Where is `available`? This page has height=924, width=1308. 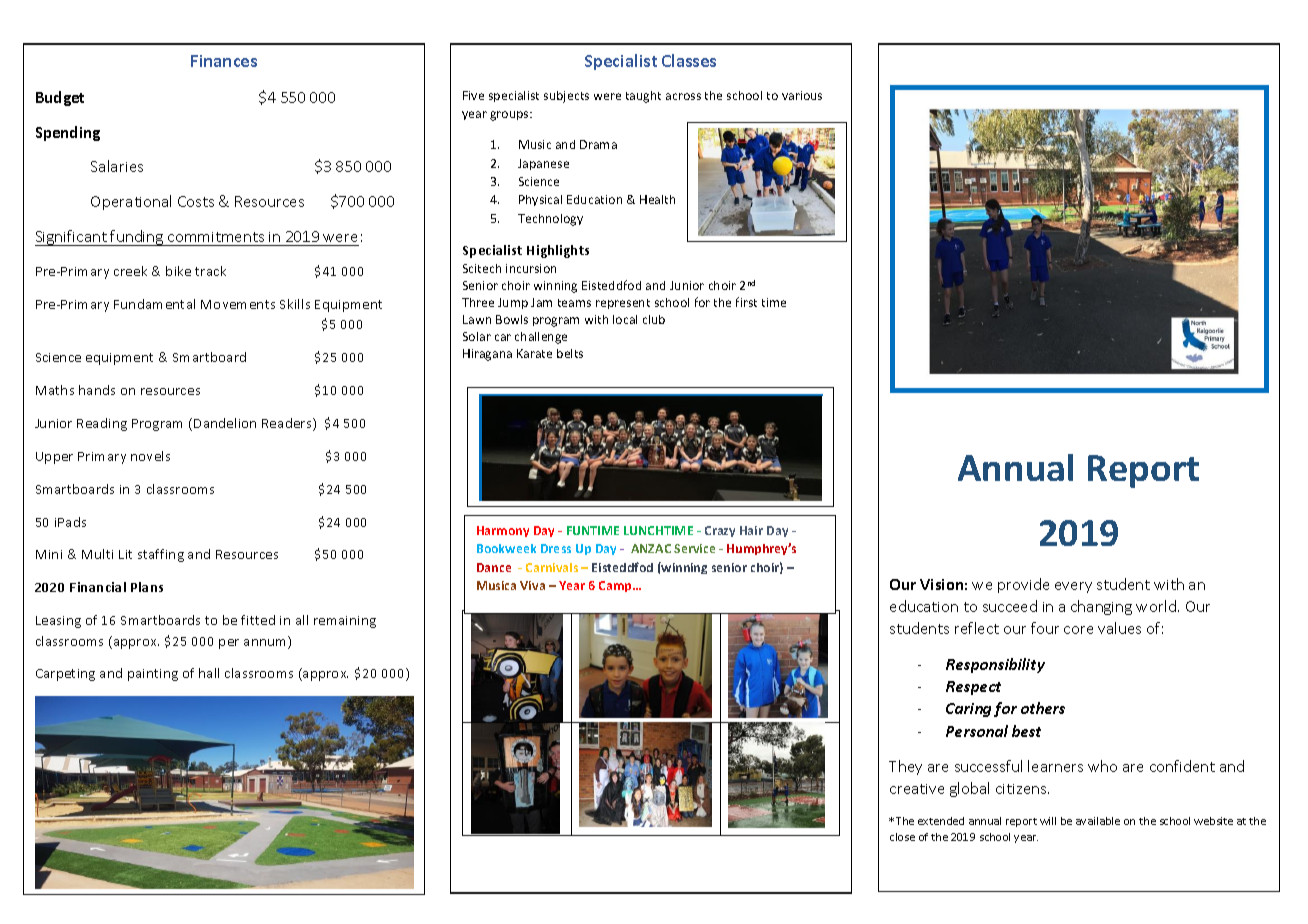
available is located at coordinates (1098, 821).
